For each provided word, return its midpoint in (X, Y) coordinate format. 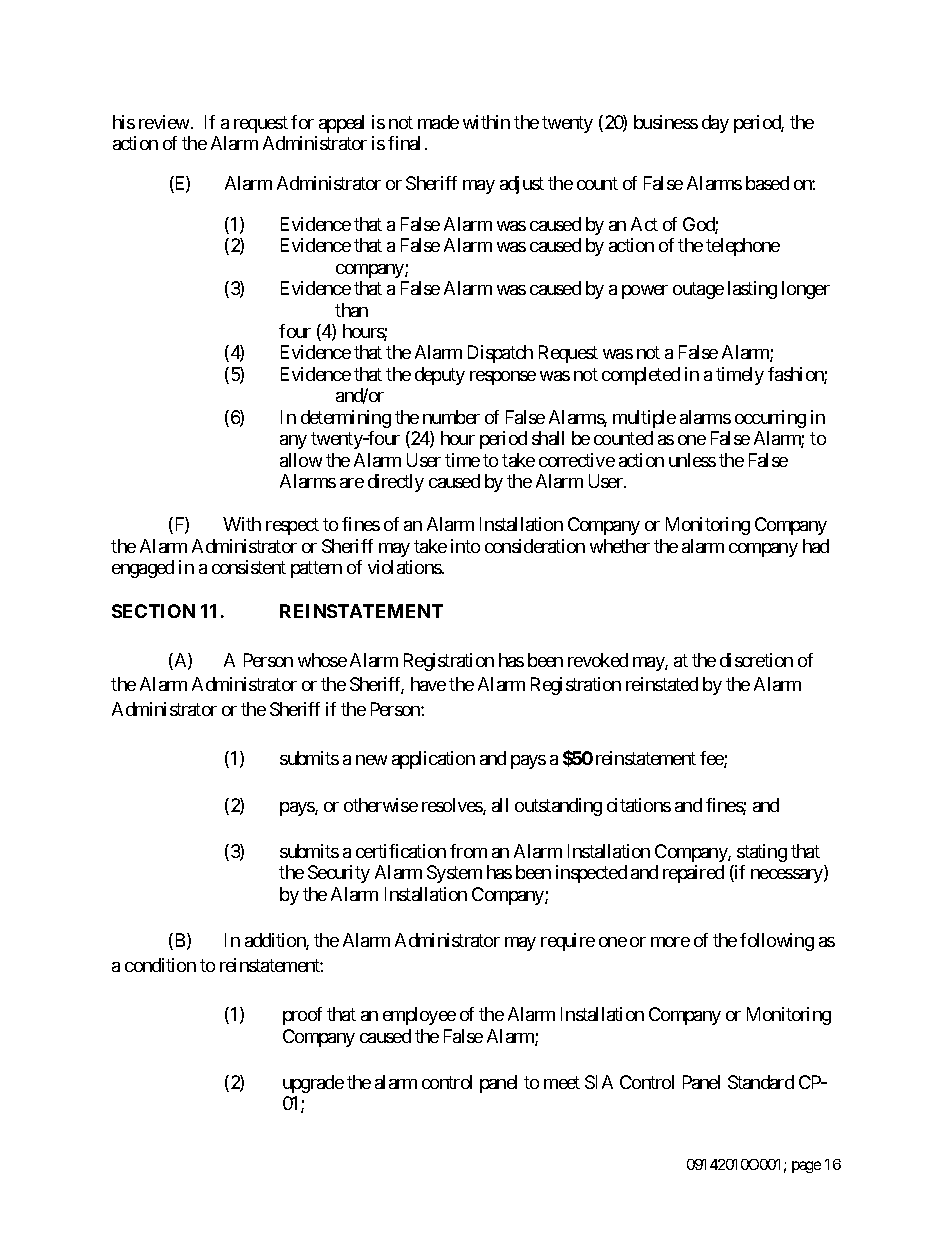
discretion (756, 660)
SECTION (153, 611)
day (715, 124)
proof (302, 1016)
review (164, 122)
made (438, 122)
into (465, 546)
